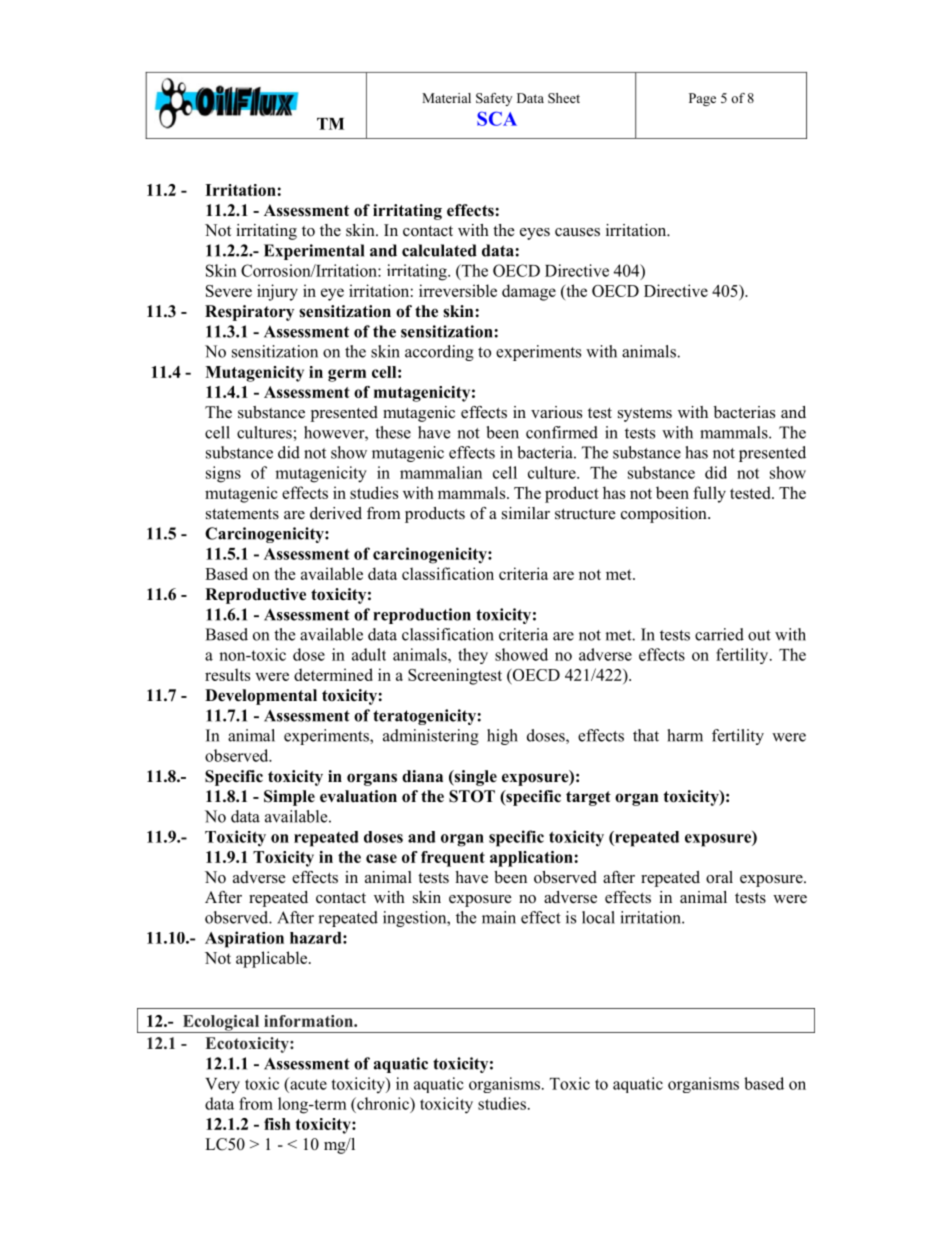 This screenshot has height=1233, width=952. Describe the element at coordinates (307, 1084) in the screenshot. I see `acute` at that location.
